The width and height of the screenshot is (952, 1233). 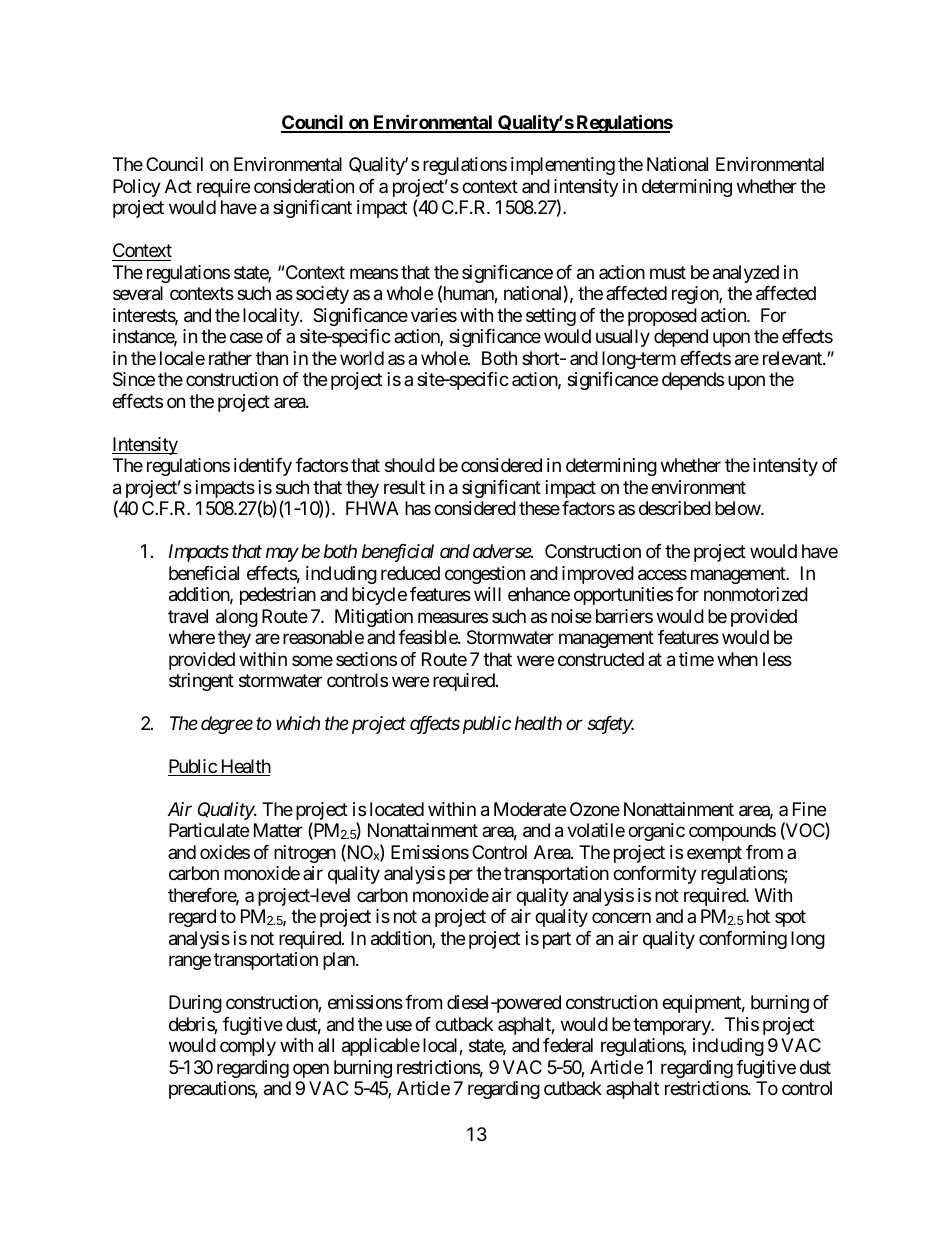 I want to click on when, so click(x=737, y=659).
